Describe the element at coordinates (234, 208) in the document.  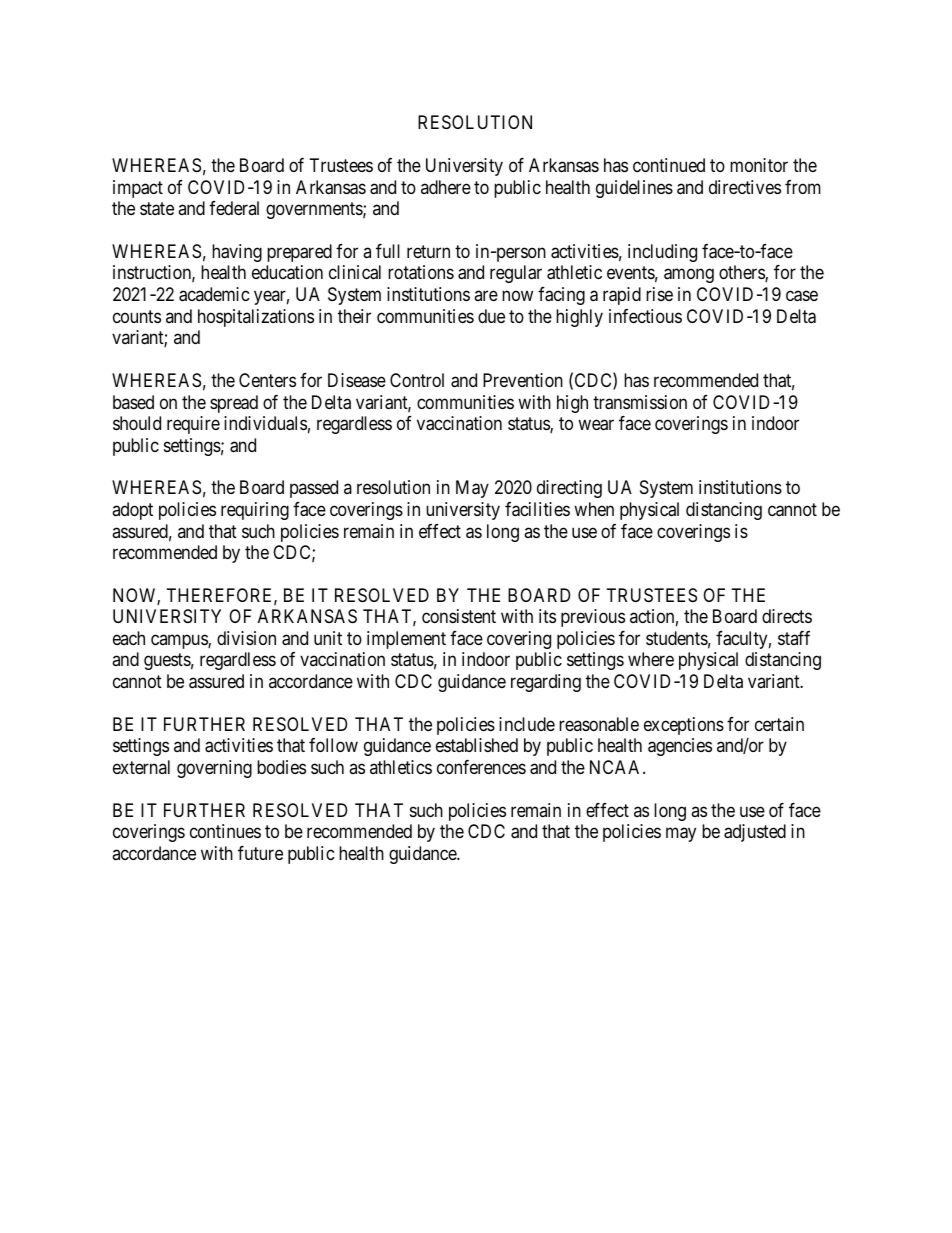
I see `federal` at that location.
